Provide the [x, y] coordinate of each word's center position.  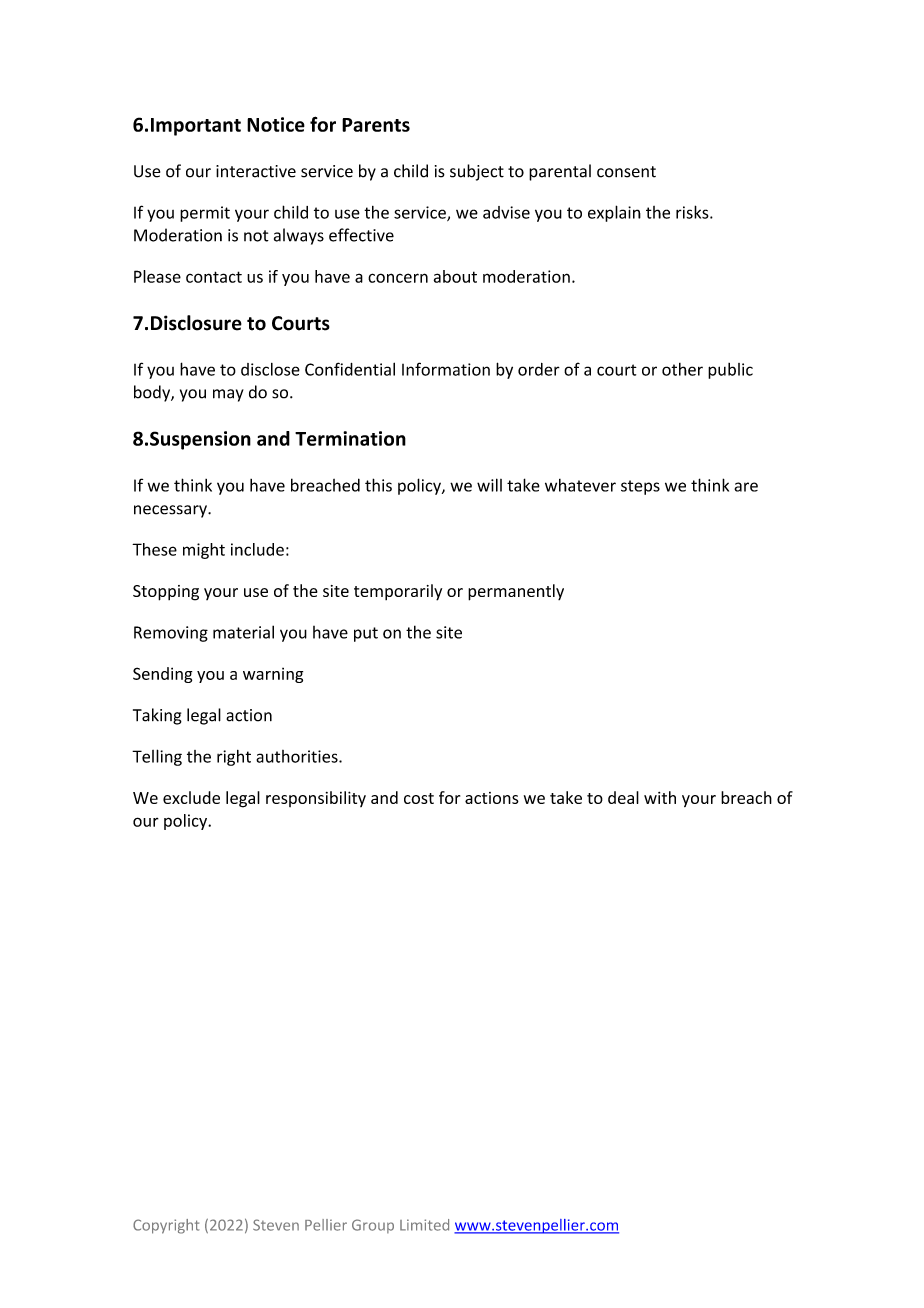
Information [446, 369]
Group [373, 1226]
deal [623, 797]
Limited [424, 1225]
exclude [191, 797]
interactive [256, 171]
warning [273, 675]
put [366, 634]
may [228, 395]
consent [626, 172]
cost [419, 798]
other [682, 369]
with [660, 797]
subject [477, 172]
